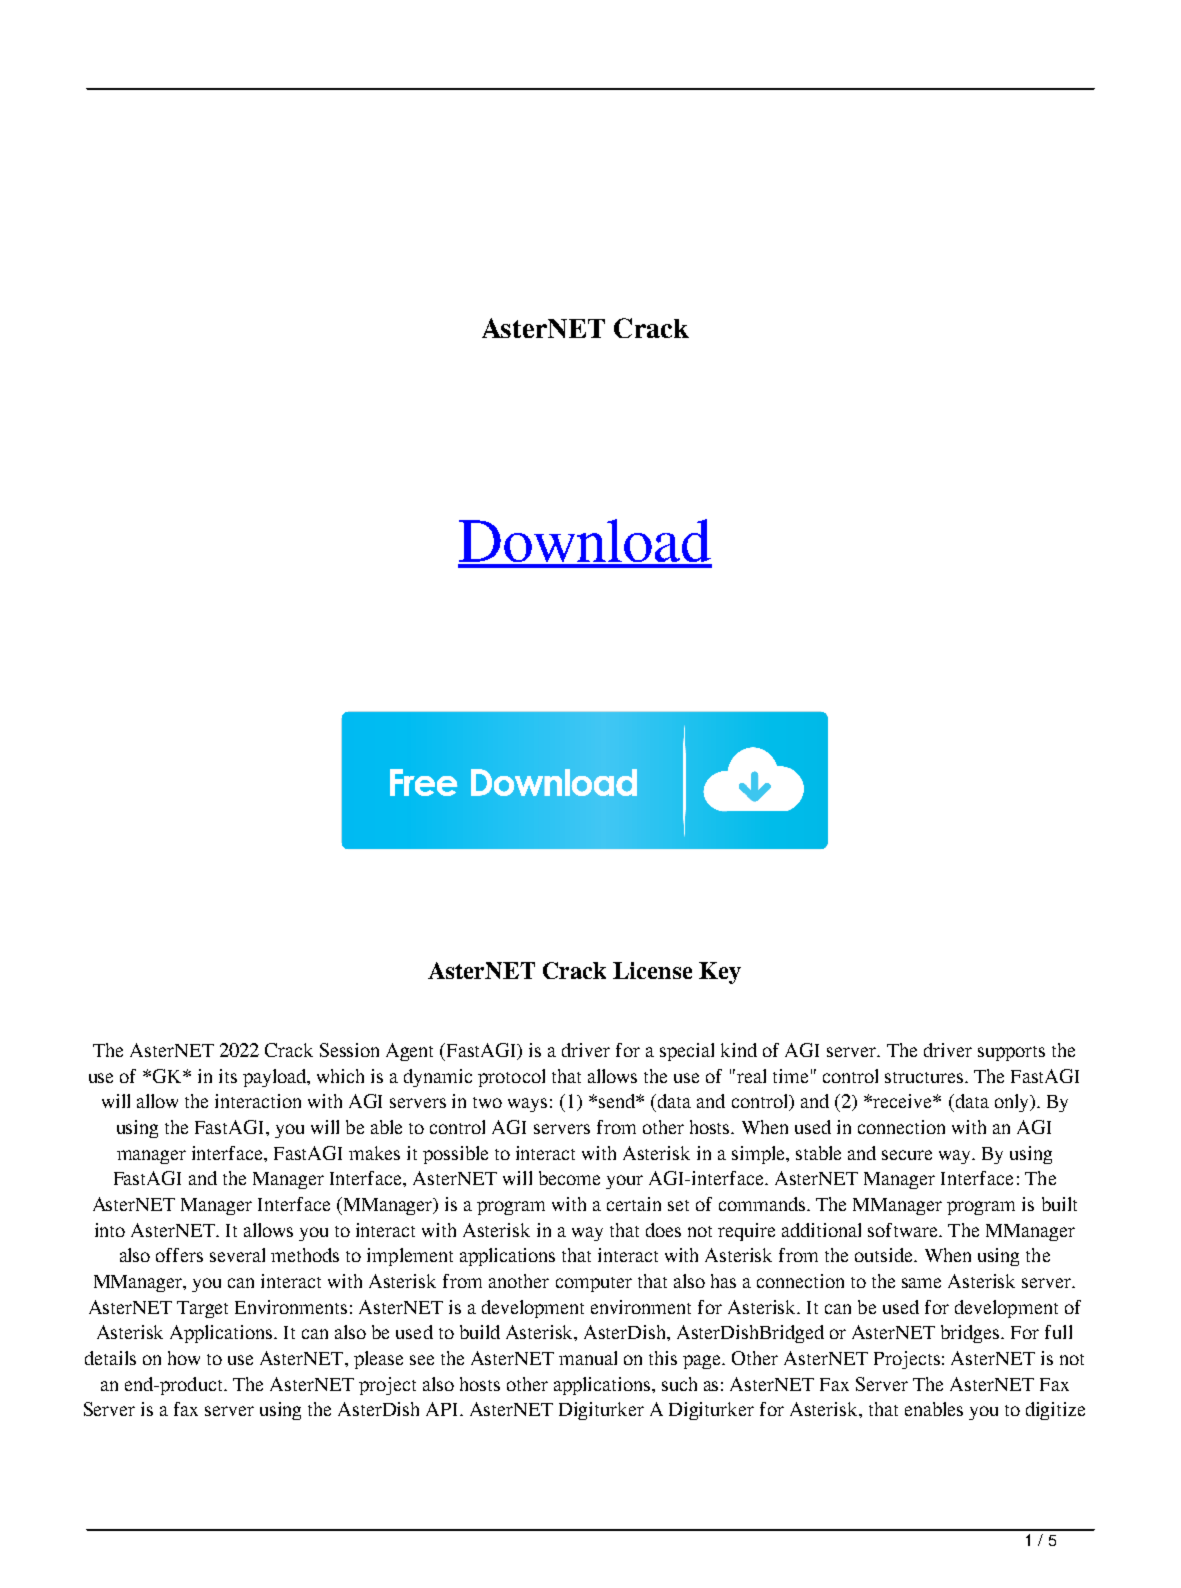 Image resolution: width=1181 pixels, height=1588 pixels. I want to click on structures, so click(925, 1077).
